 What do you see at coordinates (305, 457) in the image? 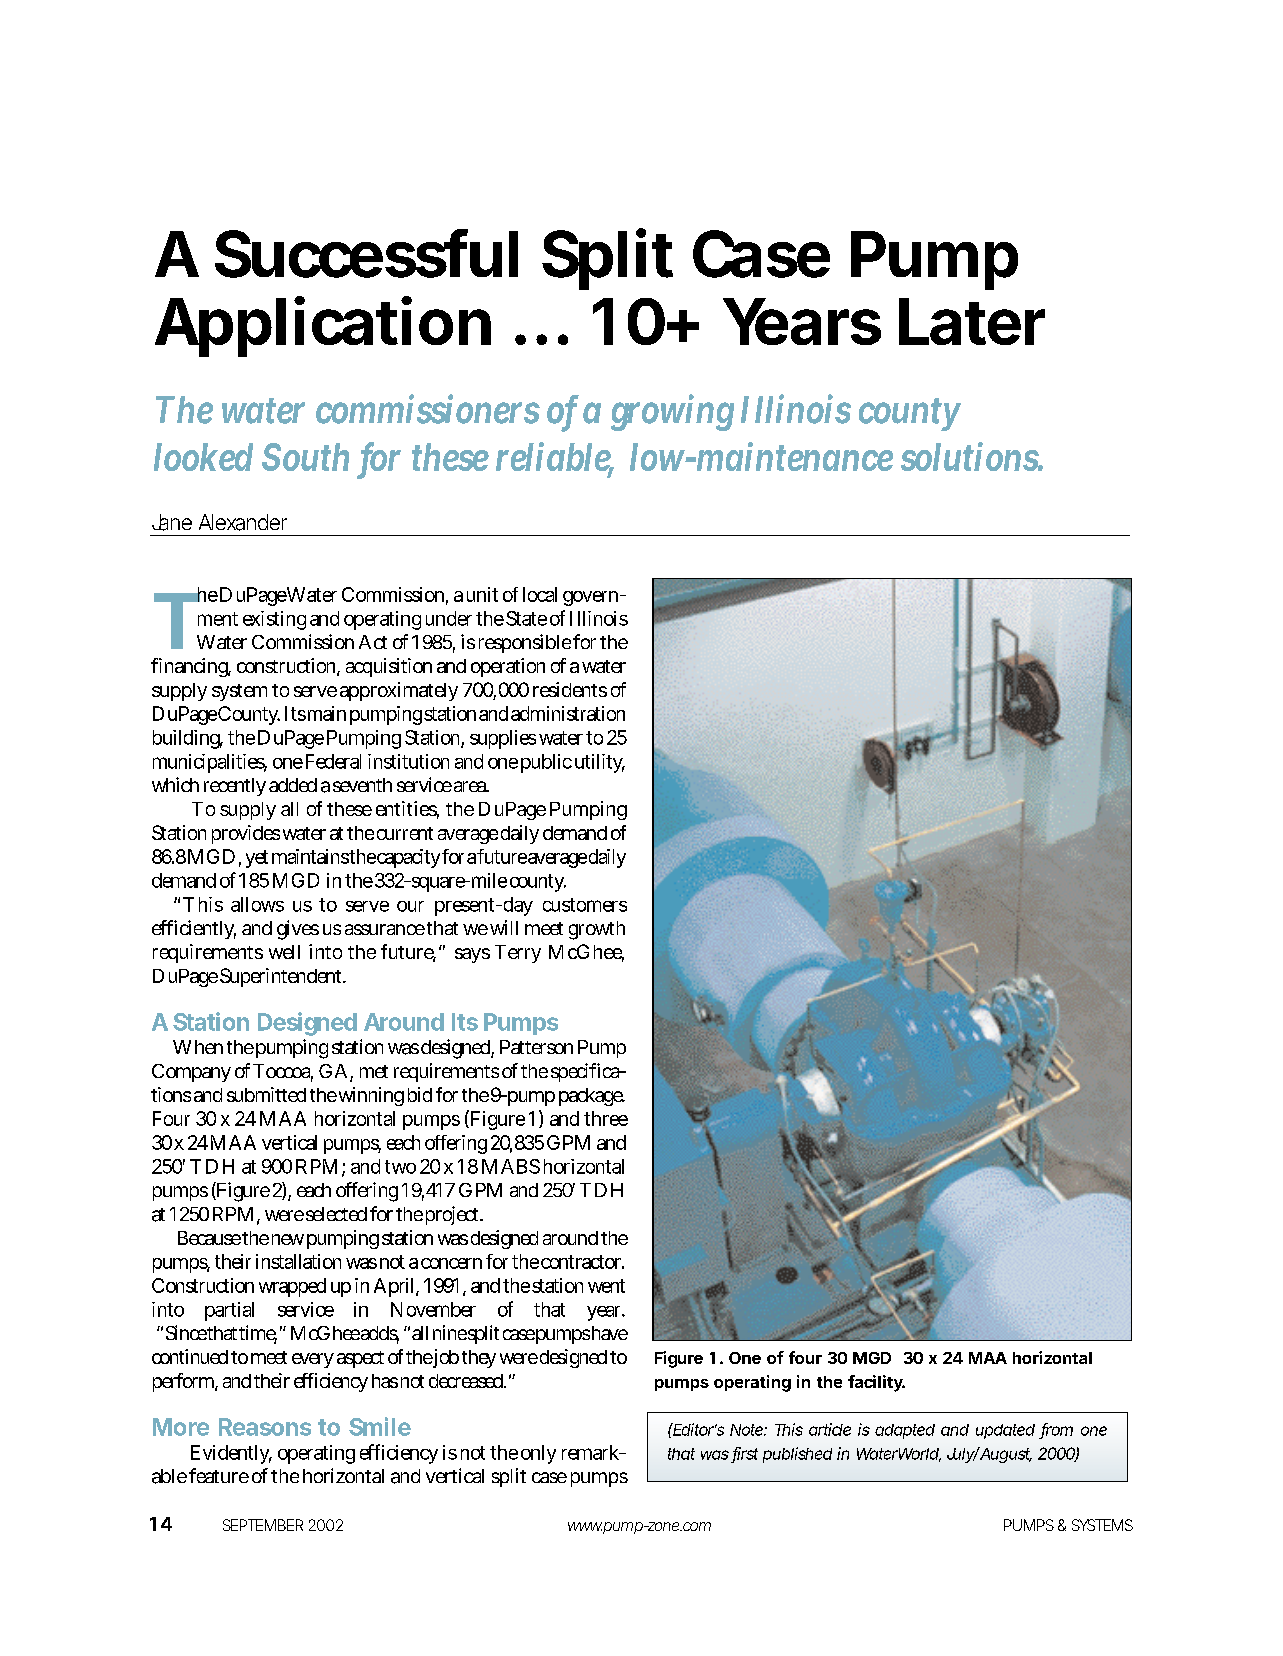
I see `South` at bounding box center [305, 457].
